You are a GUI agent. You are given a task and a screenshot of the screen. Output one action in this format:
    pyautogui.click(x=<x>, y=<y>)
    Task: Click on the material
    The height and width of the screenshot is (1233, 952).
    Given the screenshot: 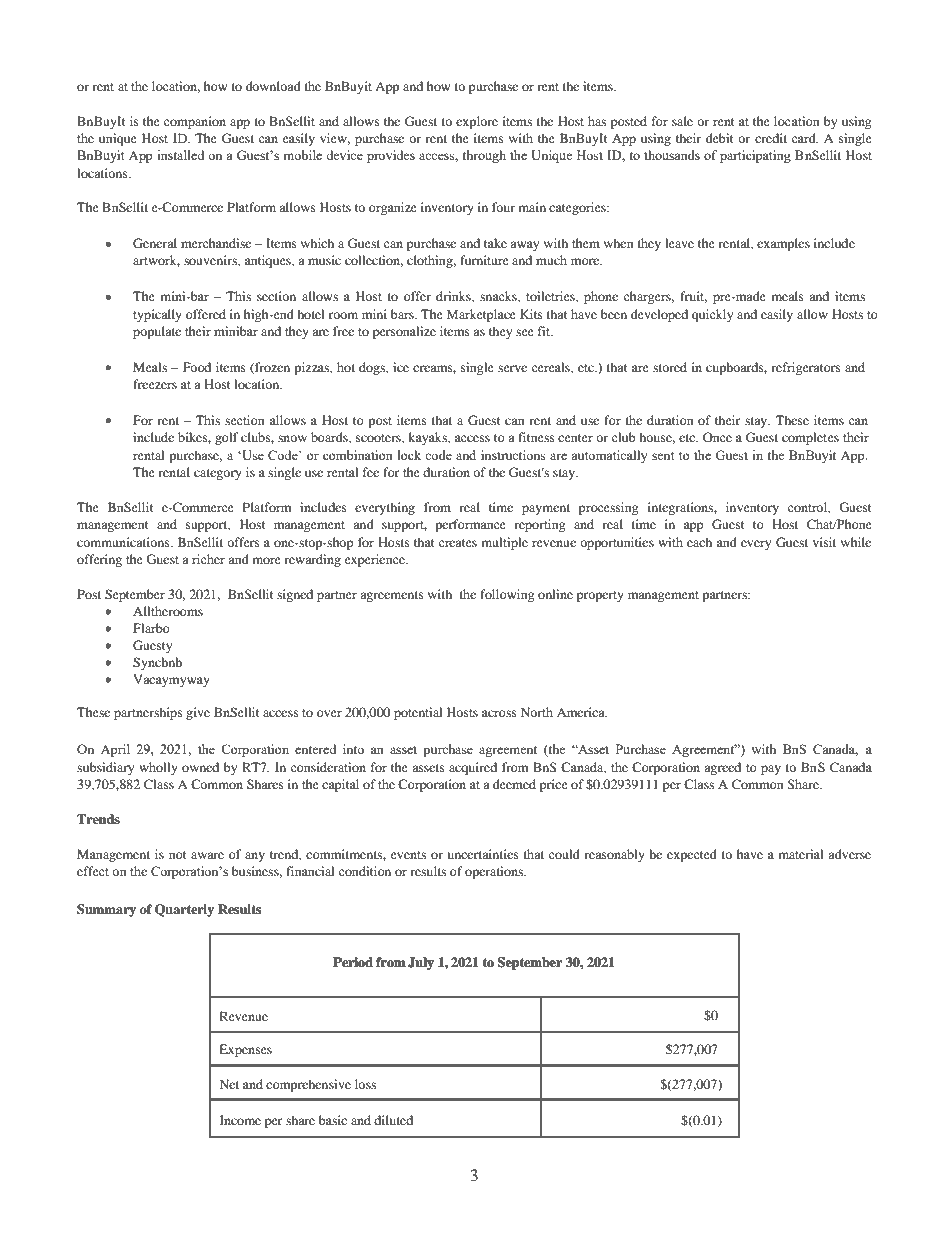 What is the action you would take?
    pyautogui.click(x=801, y=854)
